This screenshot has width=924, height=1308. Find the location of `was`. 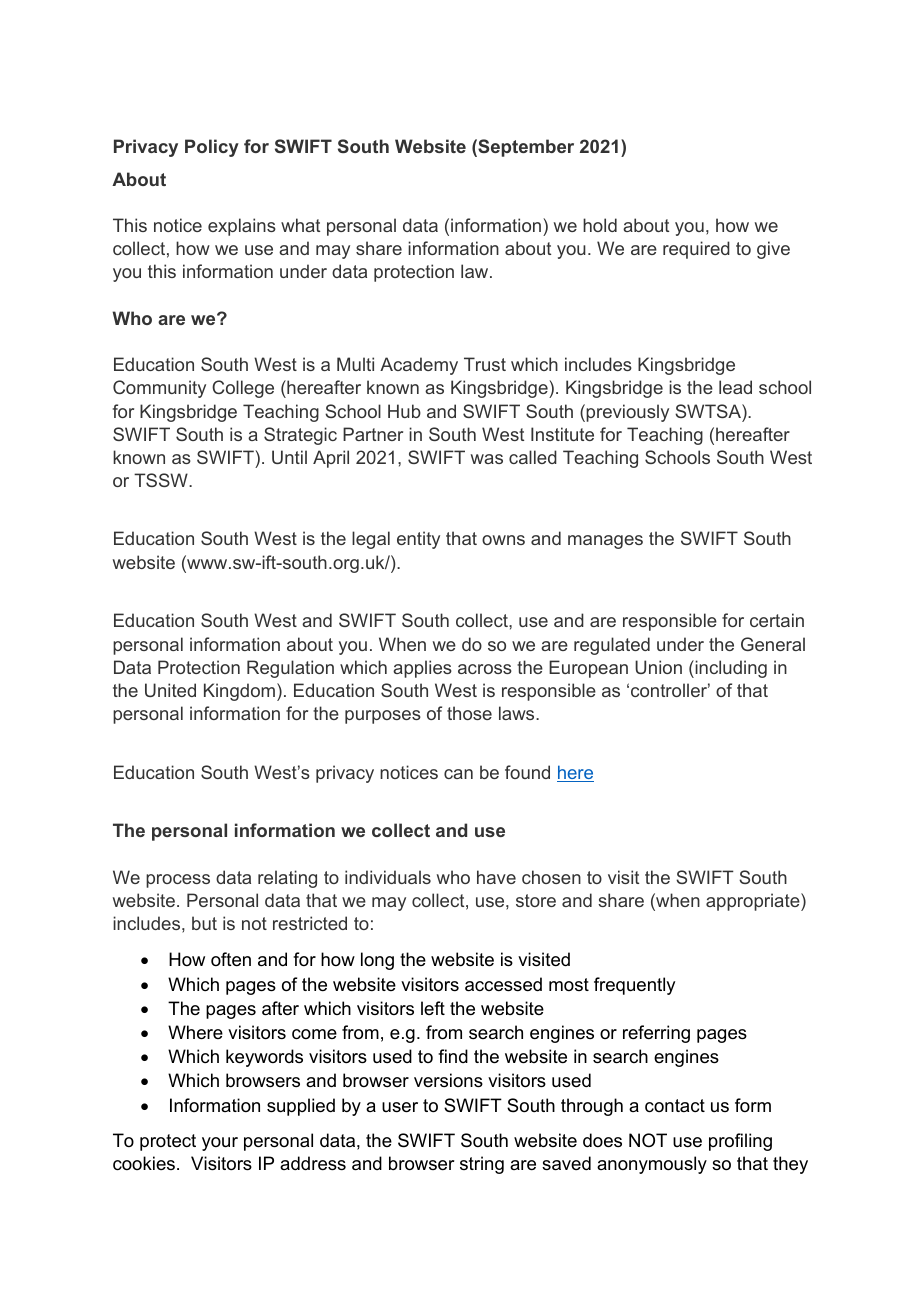

was is located at coordinates (487, 459).
